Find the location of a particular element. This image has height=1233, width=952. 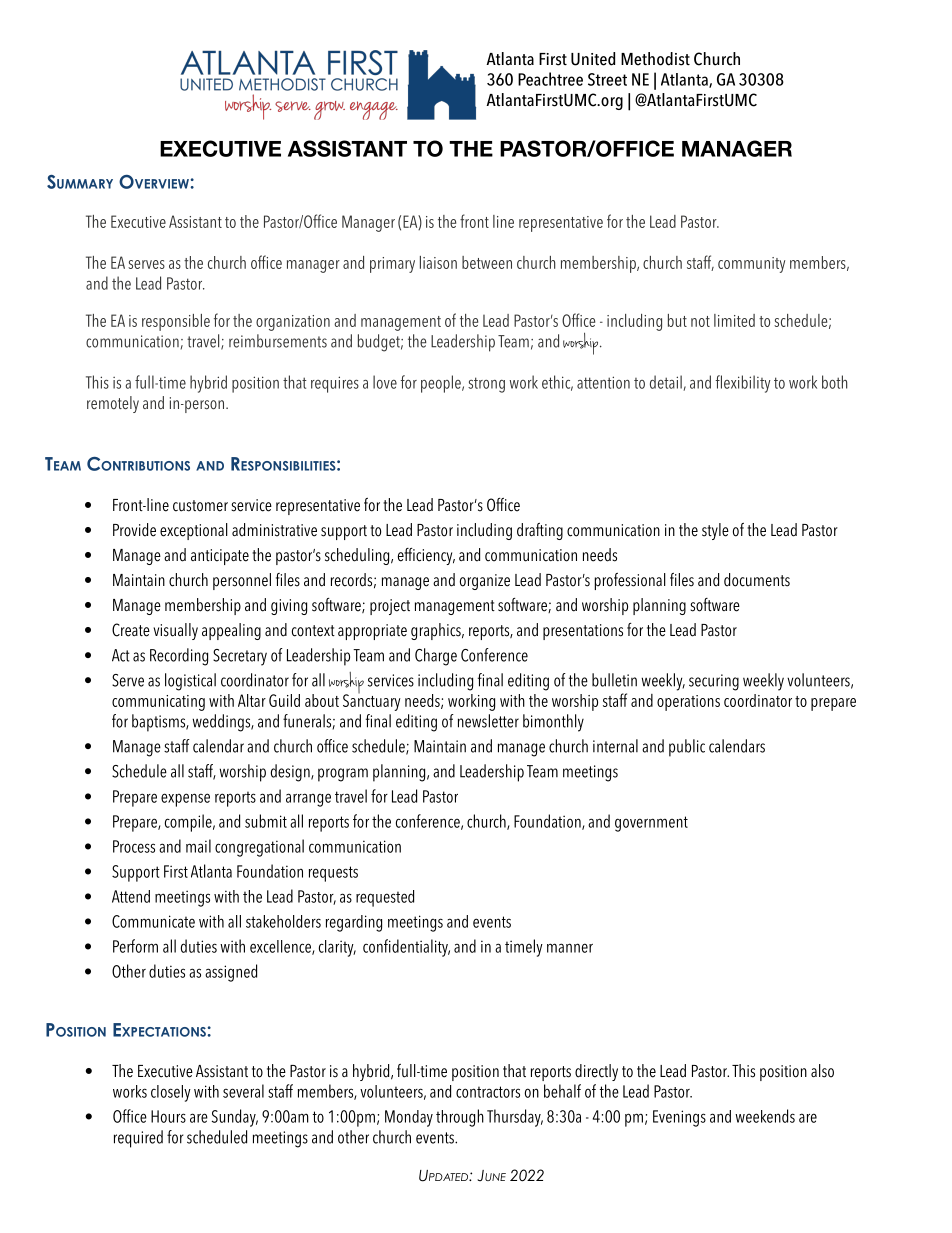

customer is located at coordinates (200, 506).
